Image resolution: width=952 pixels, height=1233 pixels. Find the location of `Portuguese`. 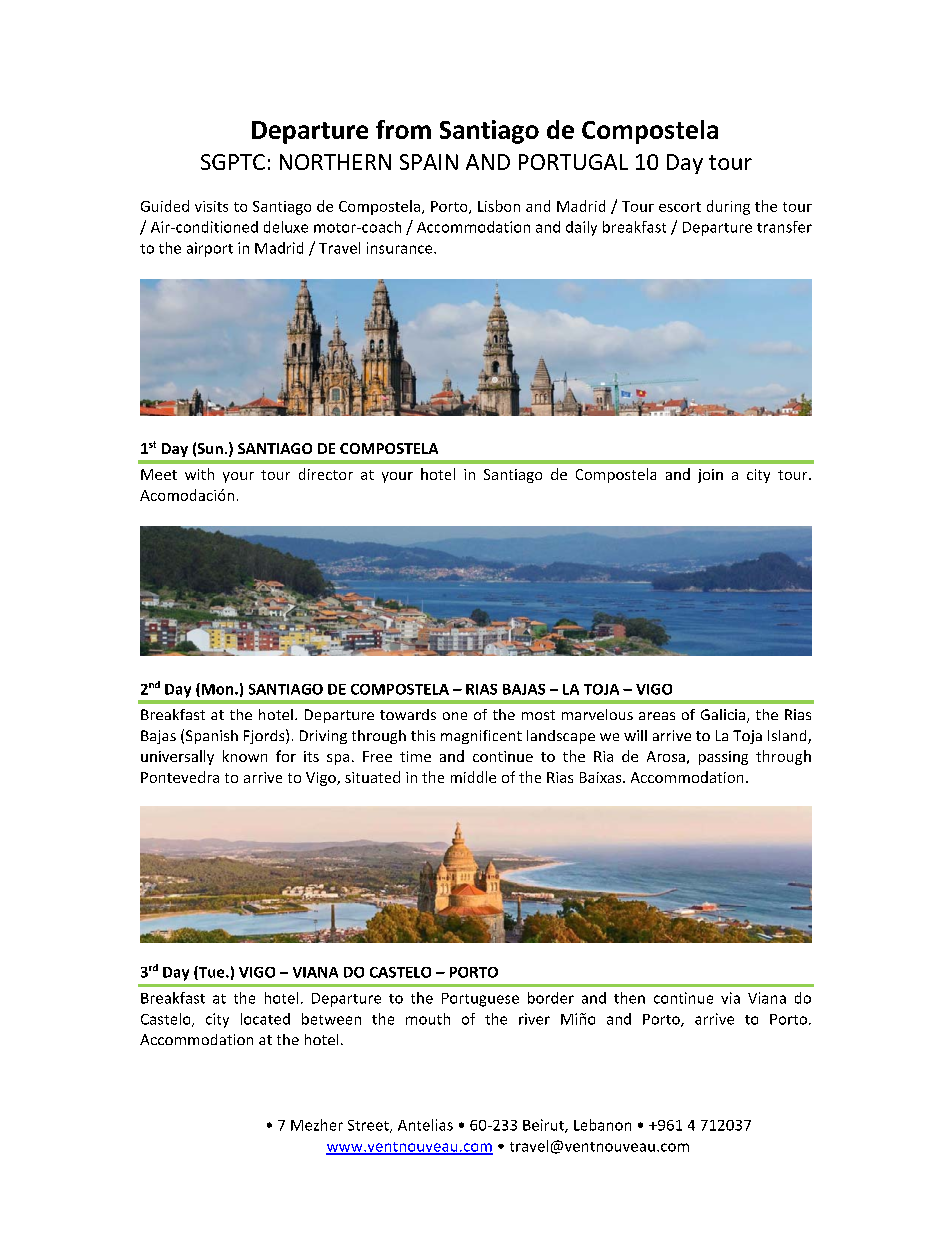

Portuguese is located at coordinates (480, 1000).
